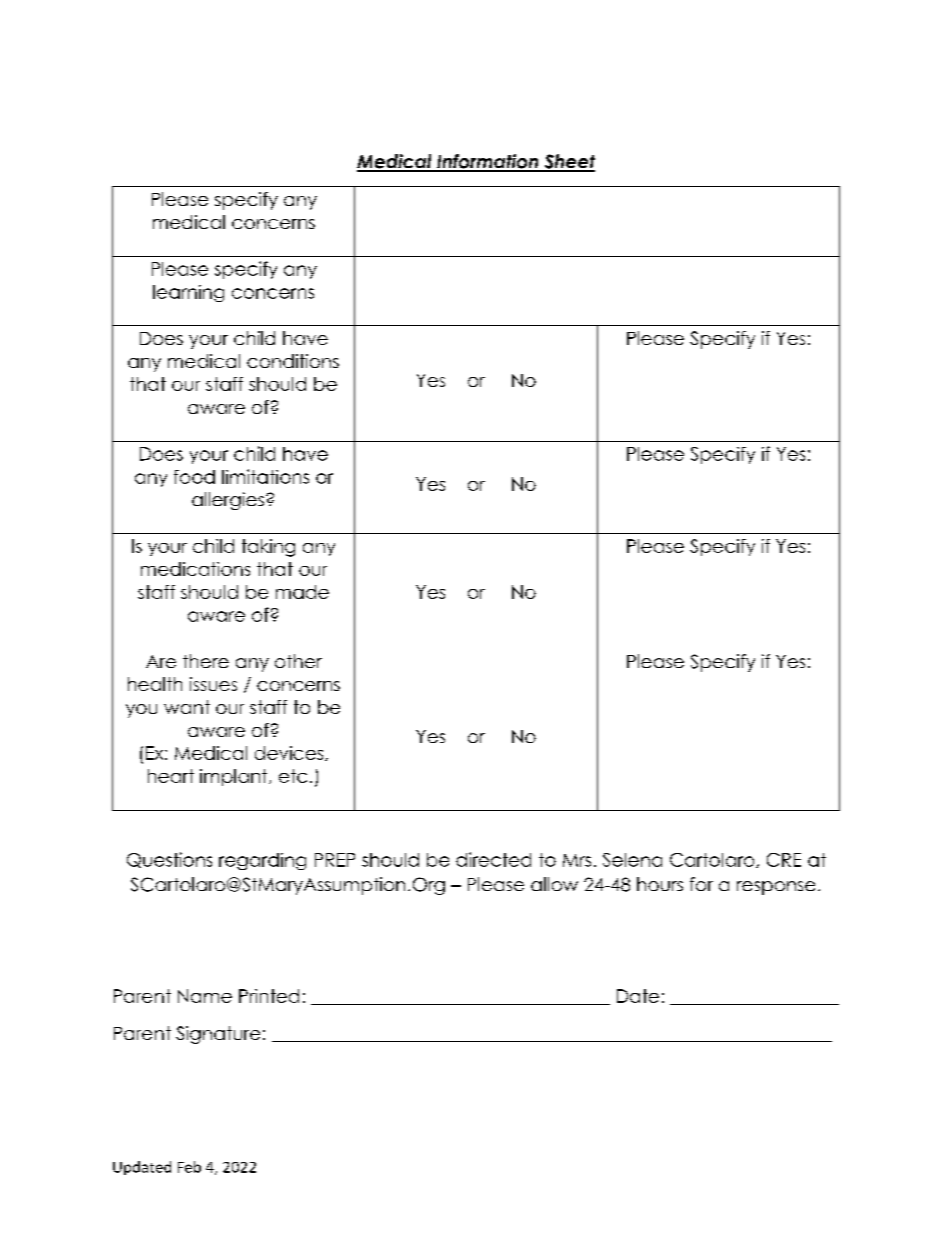  Describe the element at coordinates (188, 293) in the page. I see `learning` at that location.
